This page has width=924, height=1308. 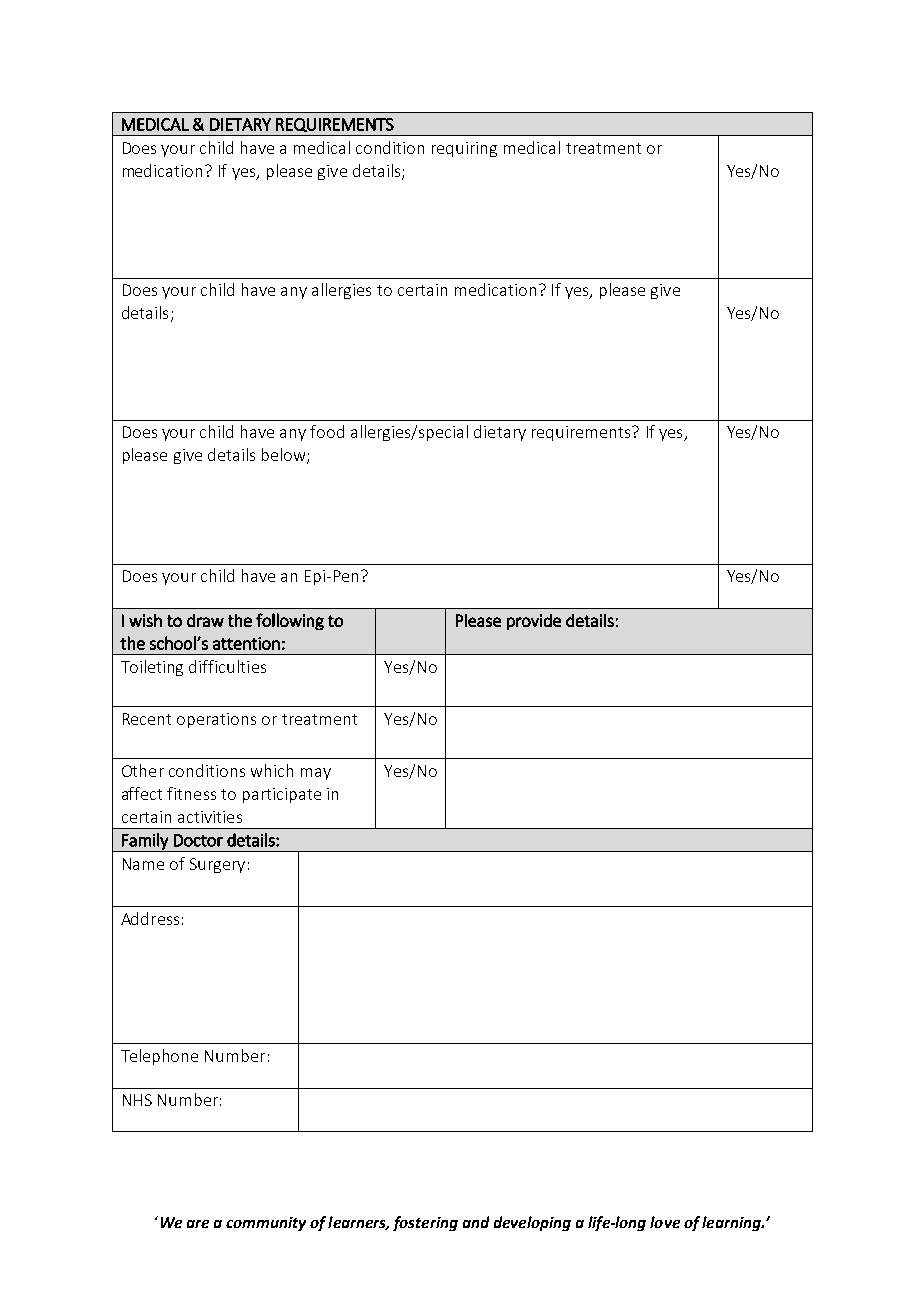 I want to click on difficulties, so click(x=227, y=666).
